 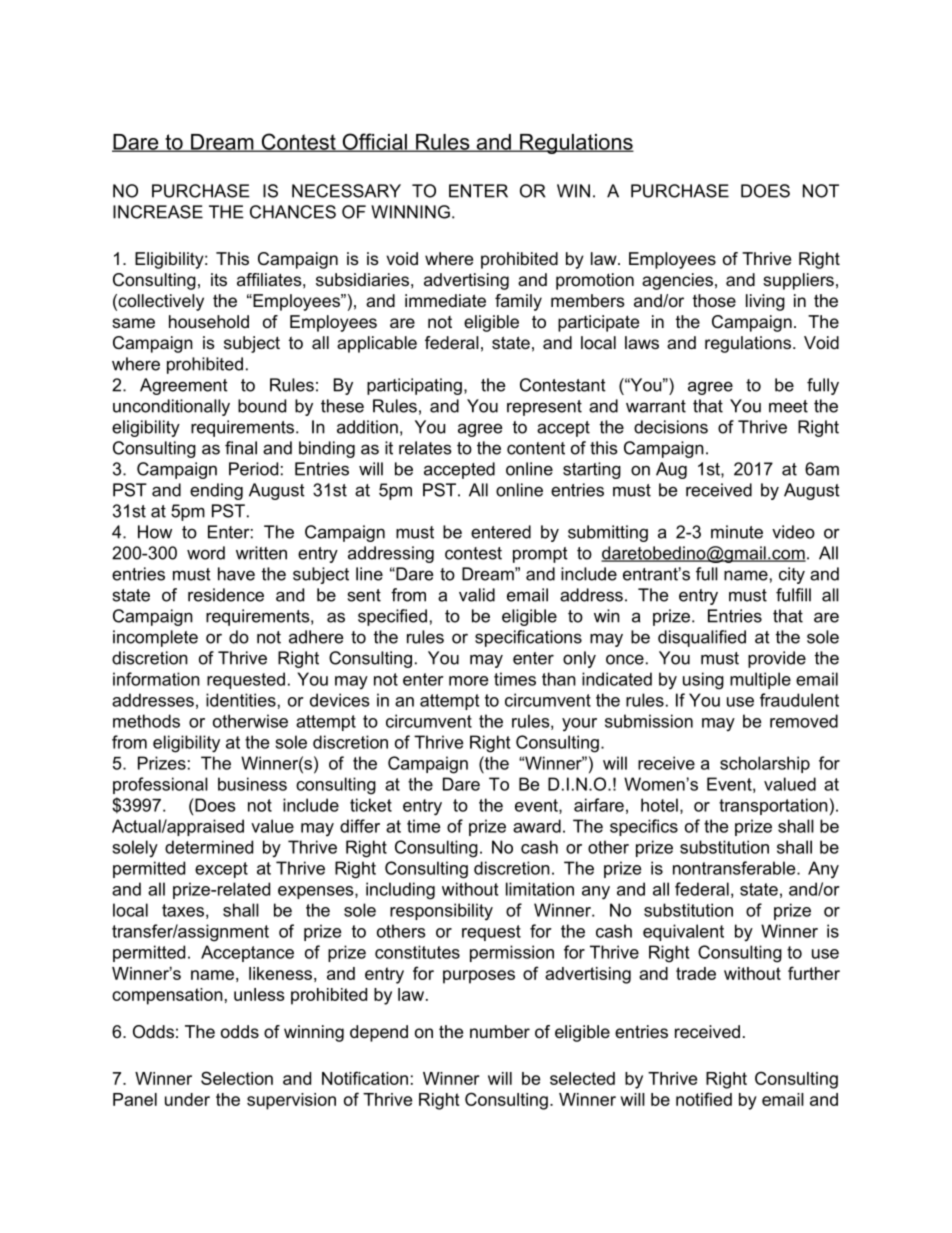 I want to click on determined, so click(x=209, y=847).
